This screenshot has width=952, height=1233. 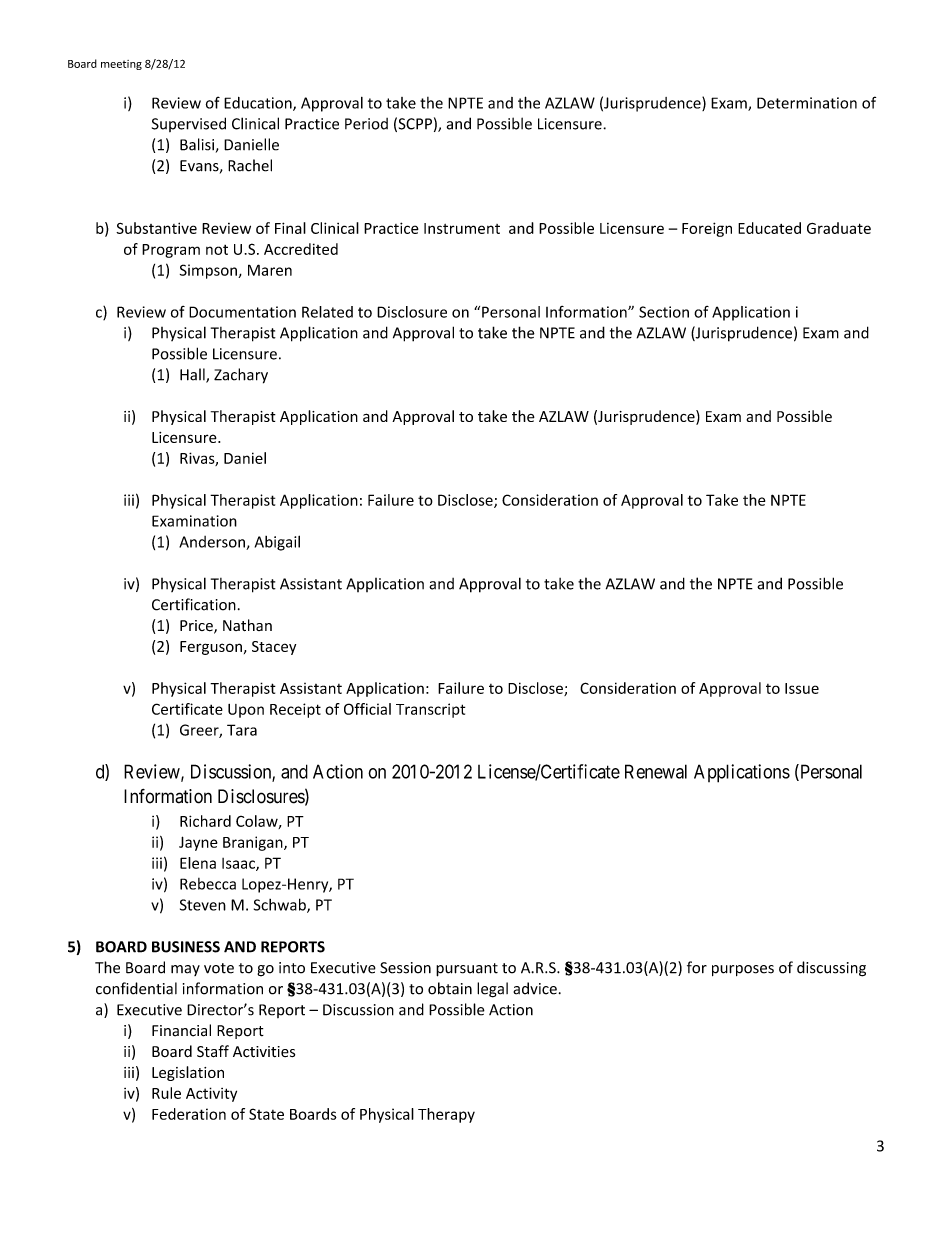 I want to click on Supervised, so click(x=189, y=124).
